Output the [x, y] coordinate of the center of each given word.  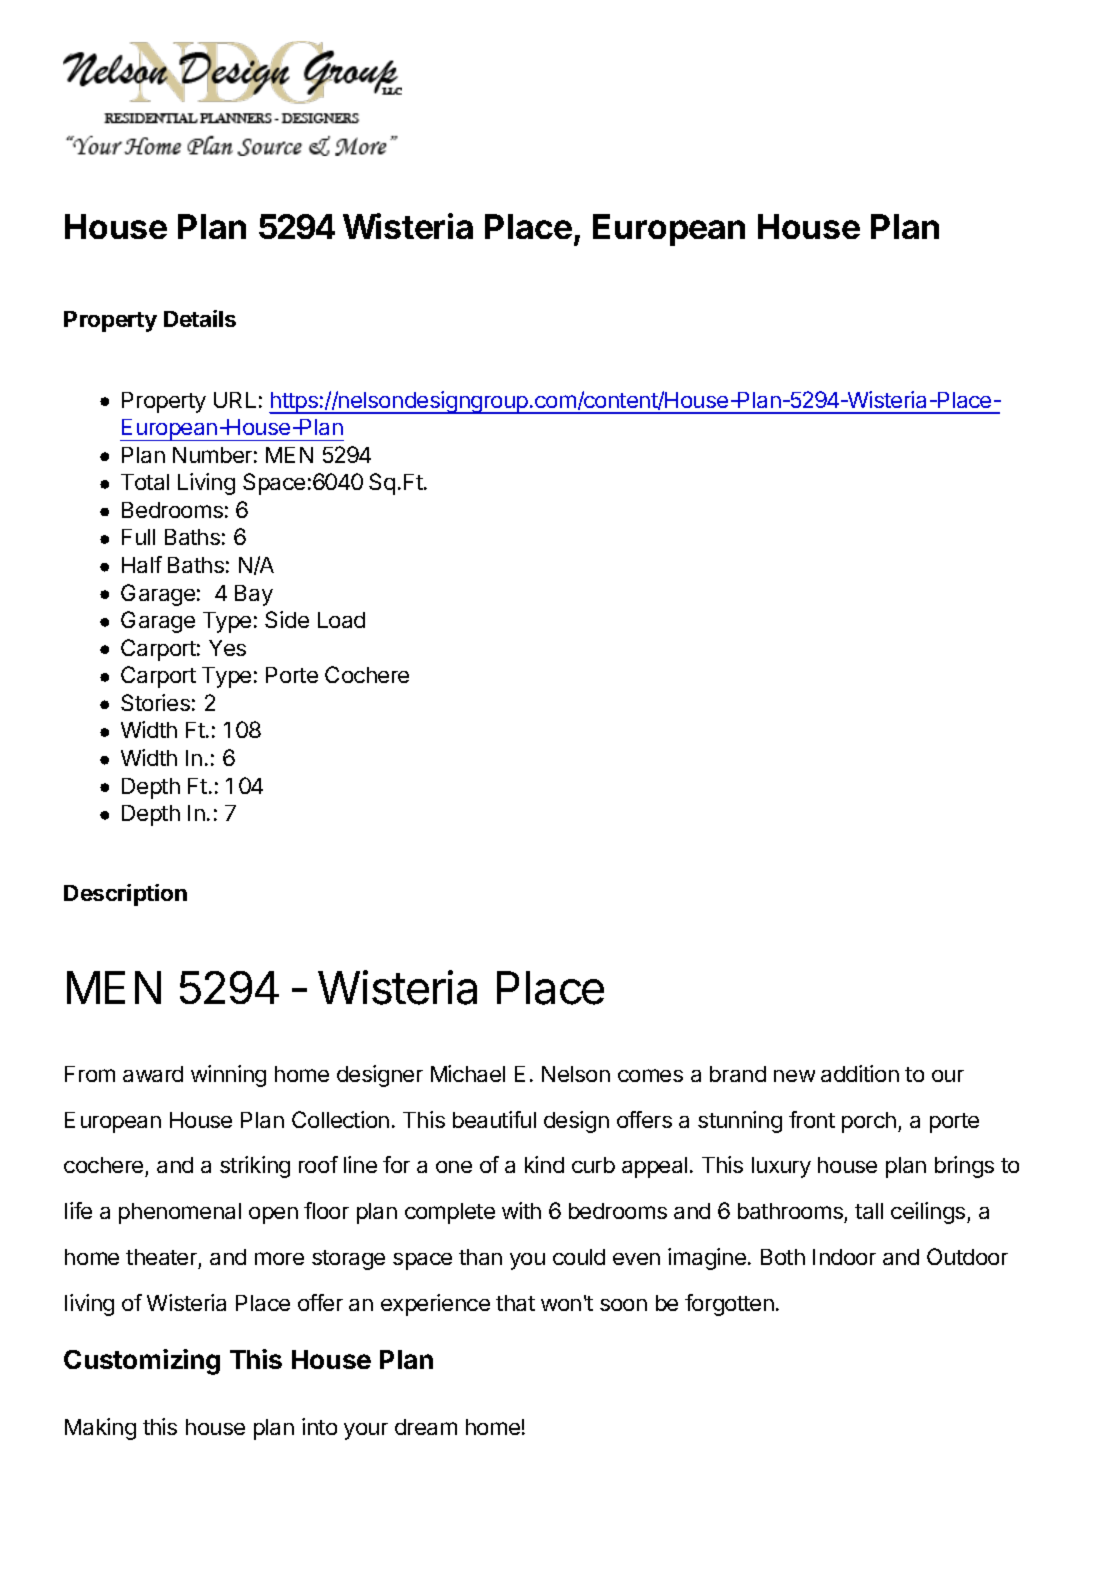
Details [200, 318]
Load [341, 620]
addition [860, 1073]
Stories [155, 702]
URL [235, 400]
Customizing [142, 1362]
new [794, 1076]
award [153, 1074]
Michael [468, 1073]
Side [287, 619]
